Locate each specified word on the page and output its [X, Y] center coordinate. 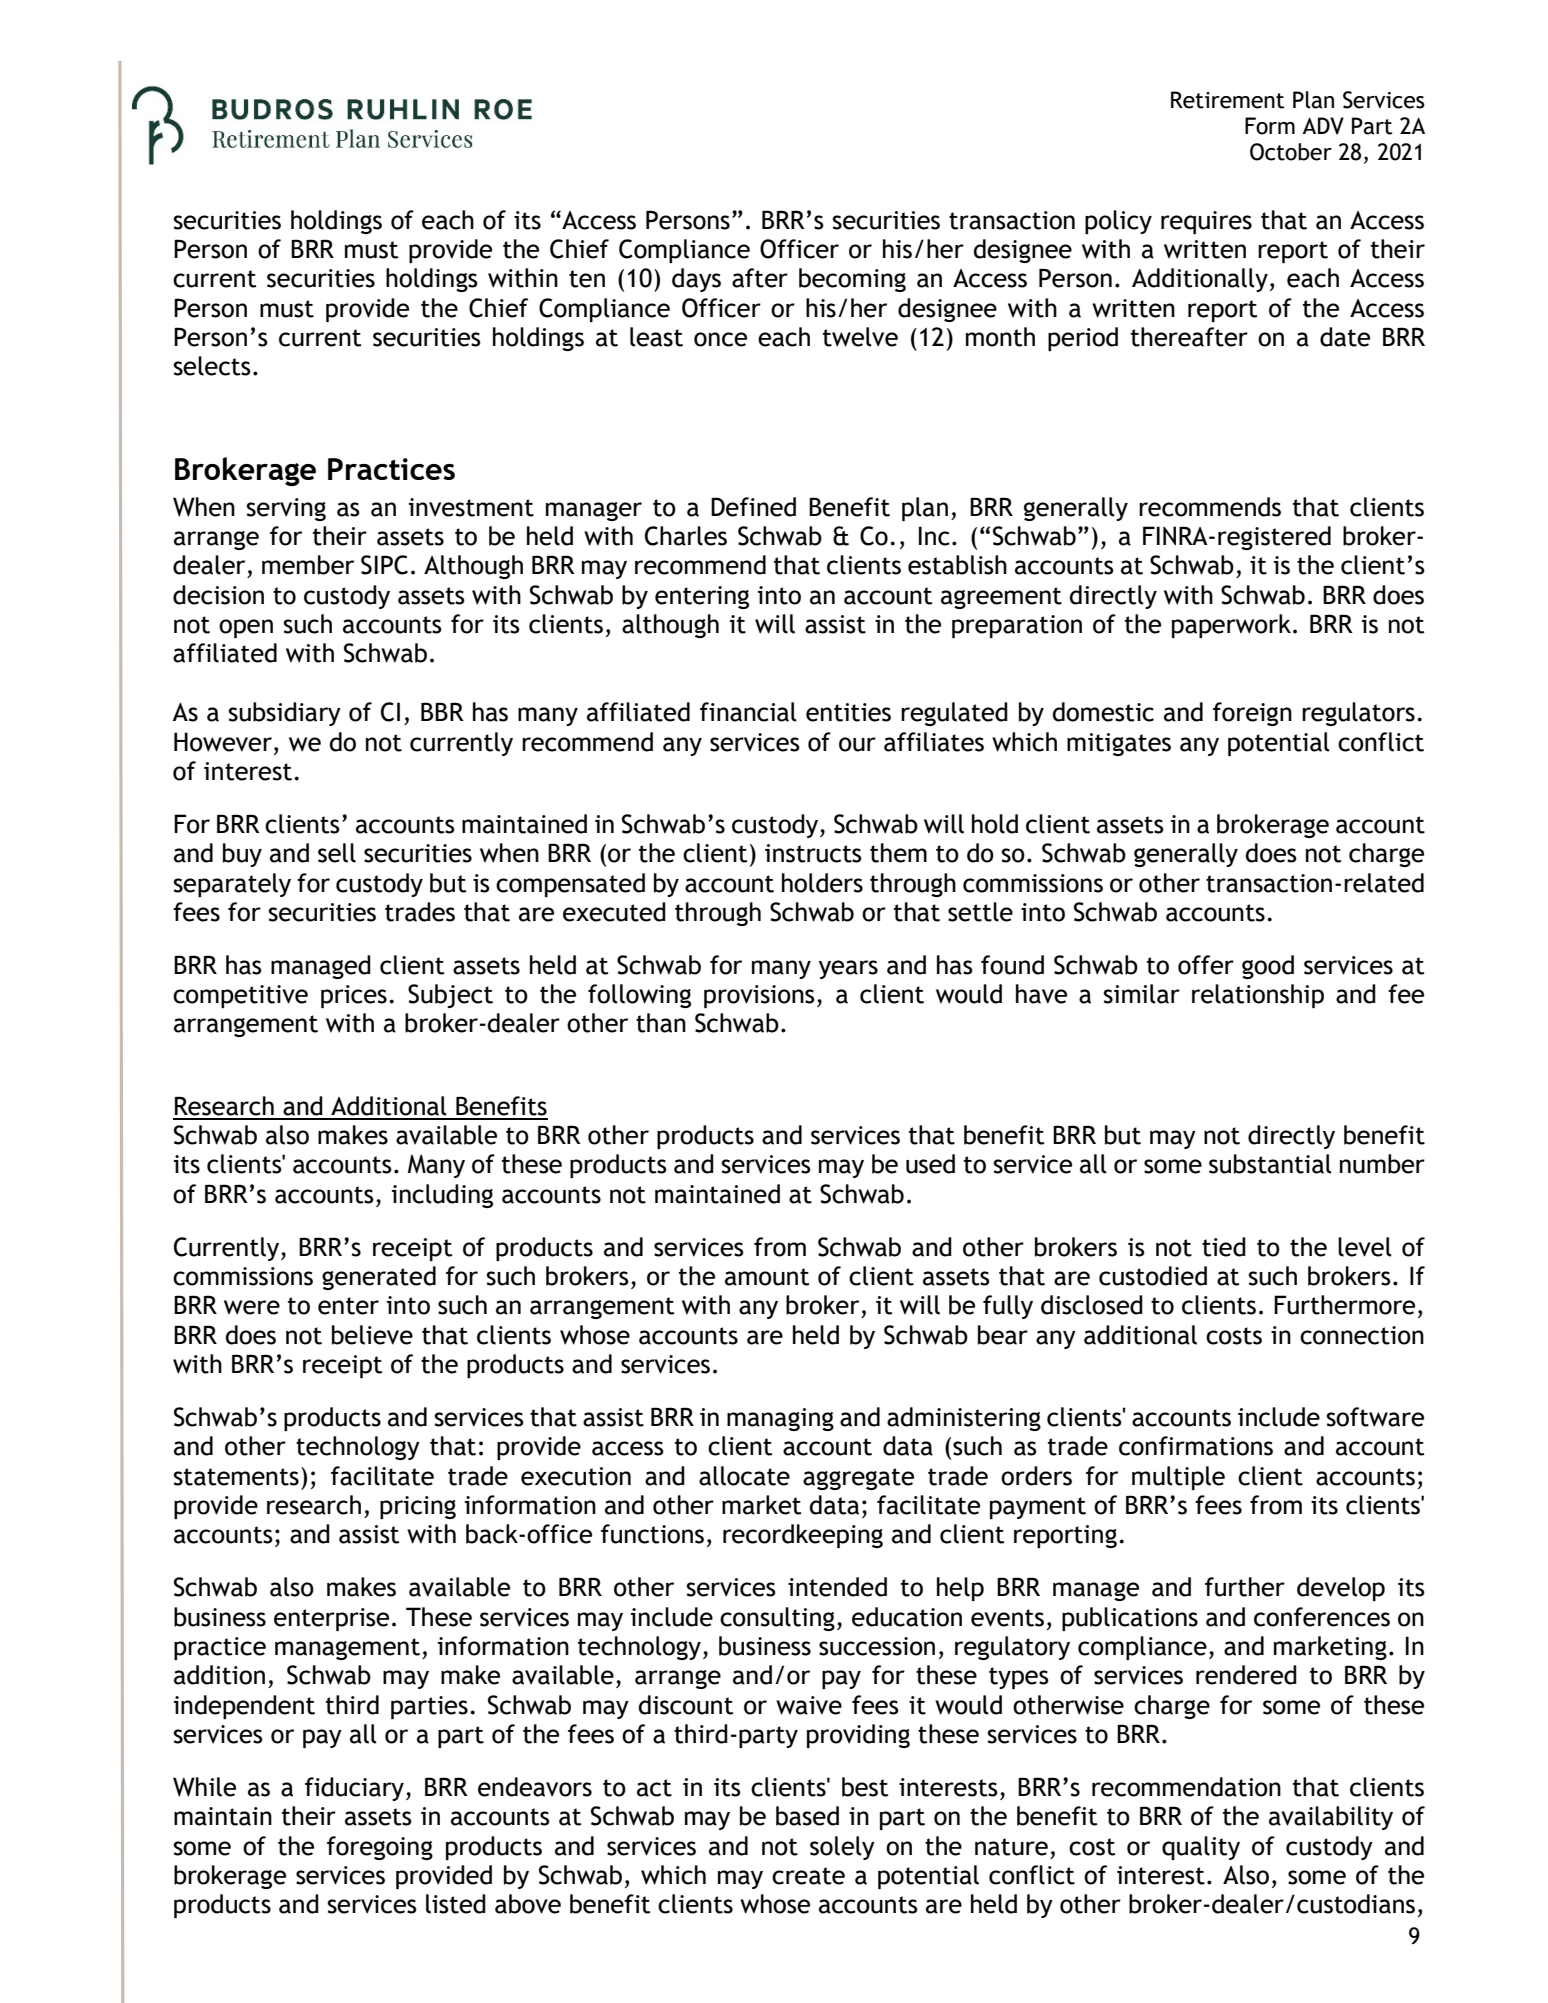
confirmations [1196, 1446]
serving [286, 509]
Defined [753, 507]
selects [212, 366]
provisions [759, 996]
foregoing [380, 1848]
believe [372, 1335]
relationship [1258, 996]
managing [780, 1419]
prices [354, 996]
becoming [852, 280]
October [1291, 152]
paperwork [1231, 626]
